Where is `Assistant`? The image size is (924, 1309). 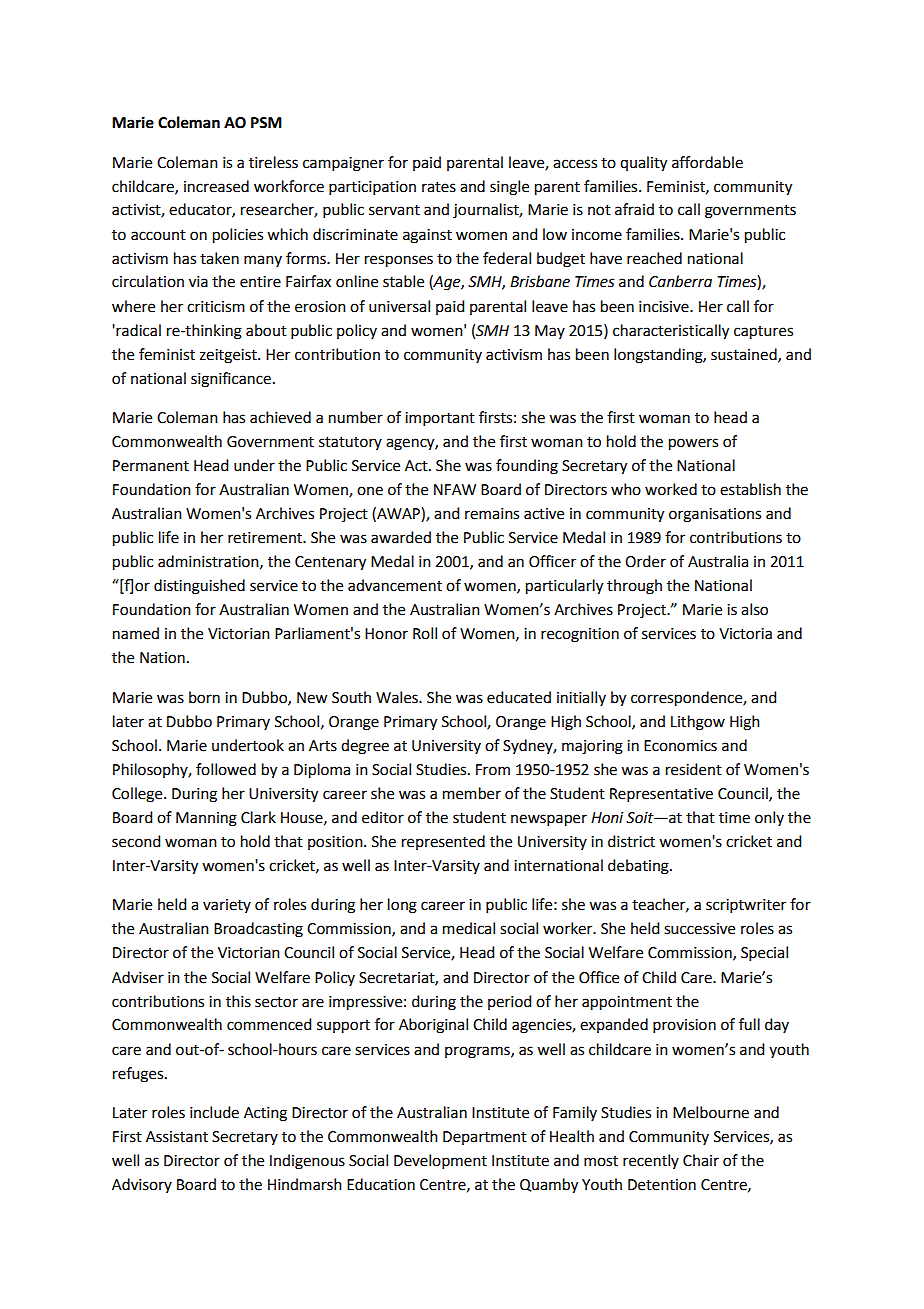
Assistant is located at coordinates (177, 1137).
